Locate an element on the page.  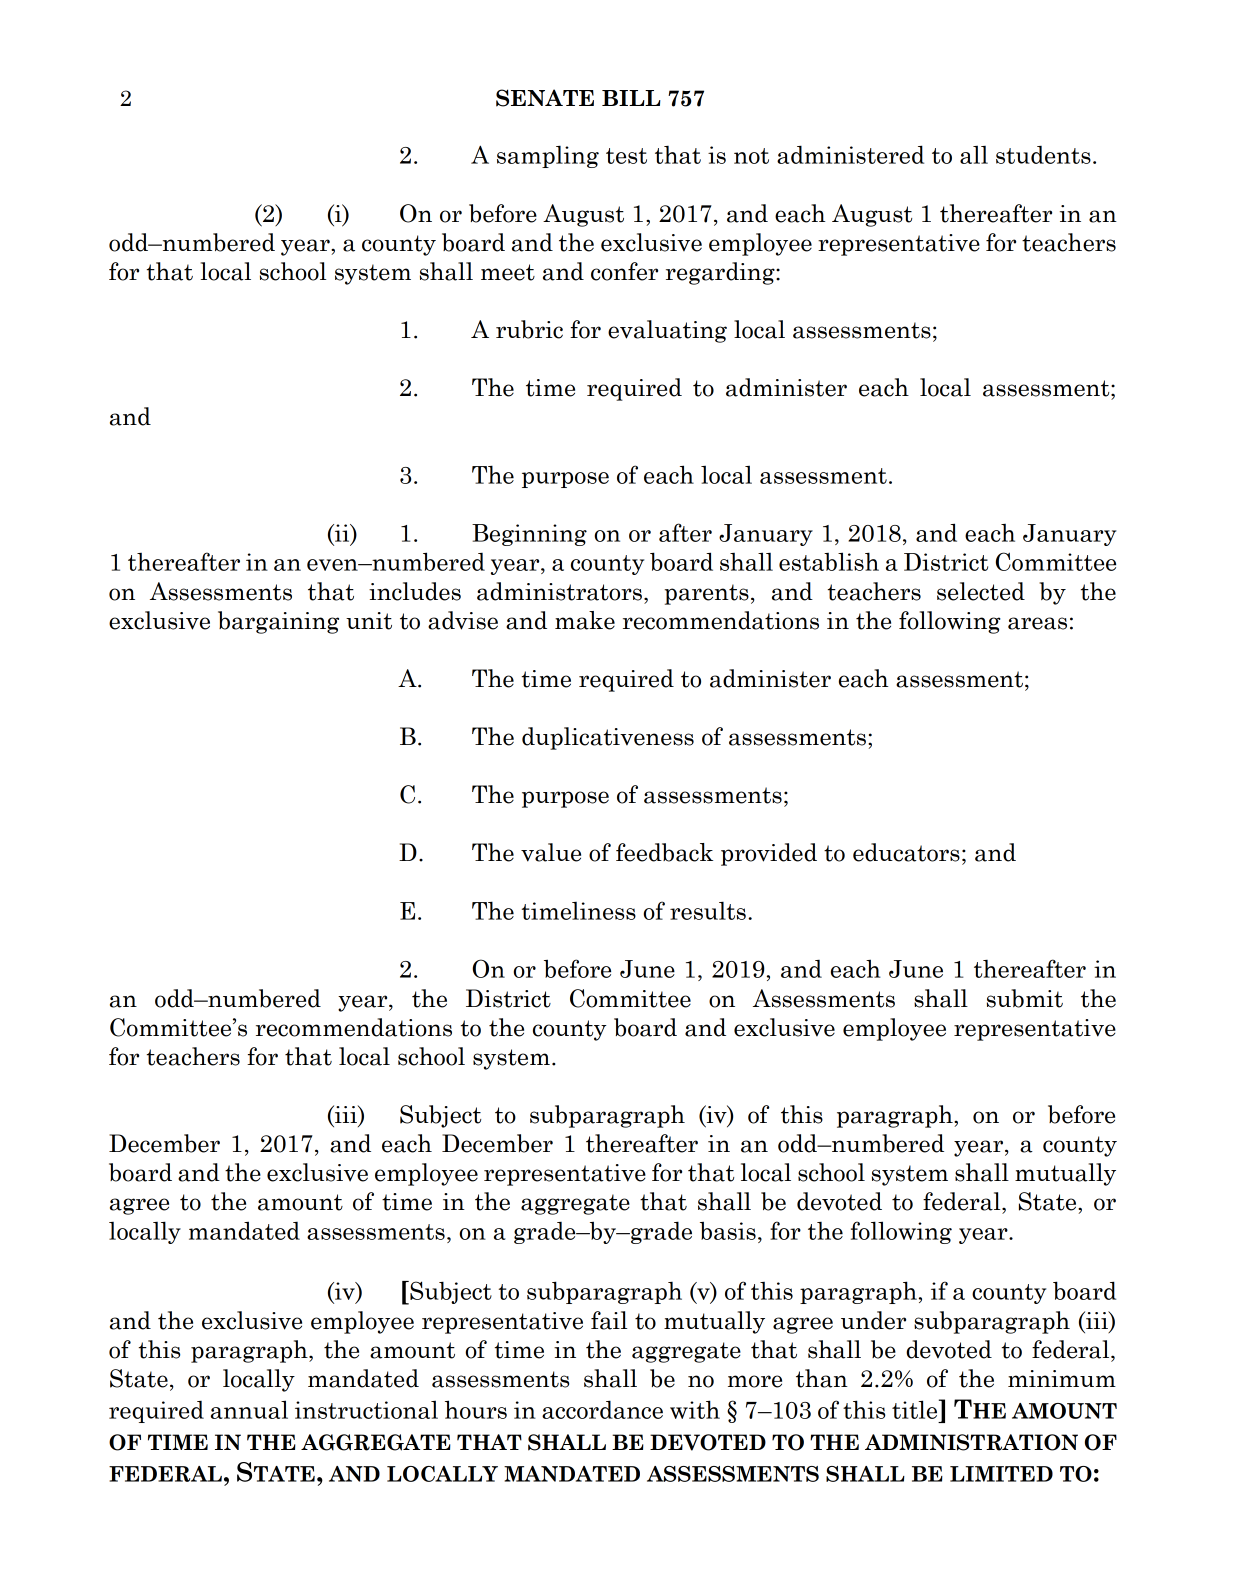
test is located at coordinates (626, 156).
